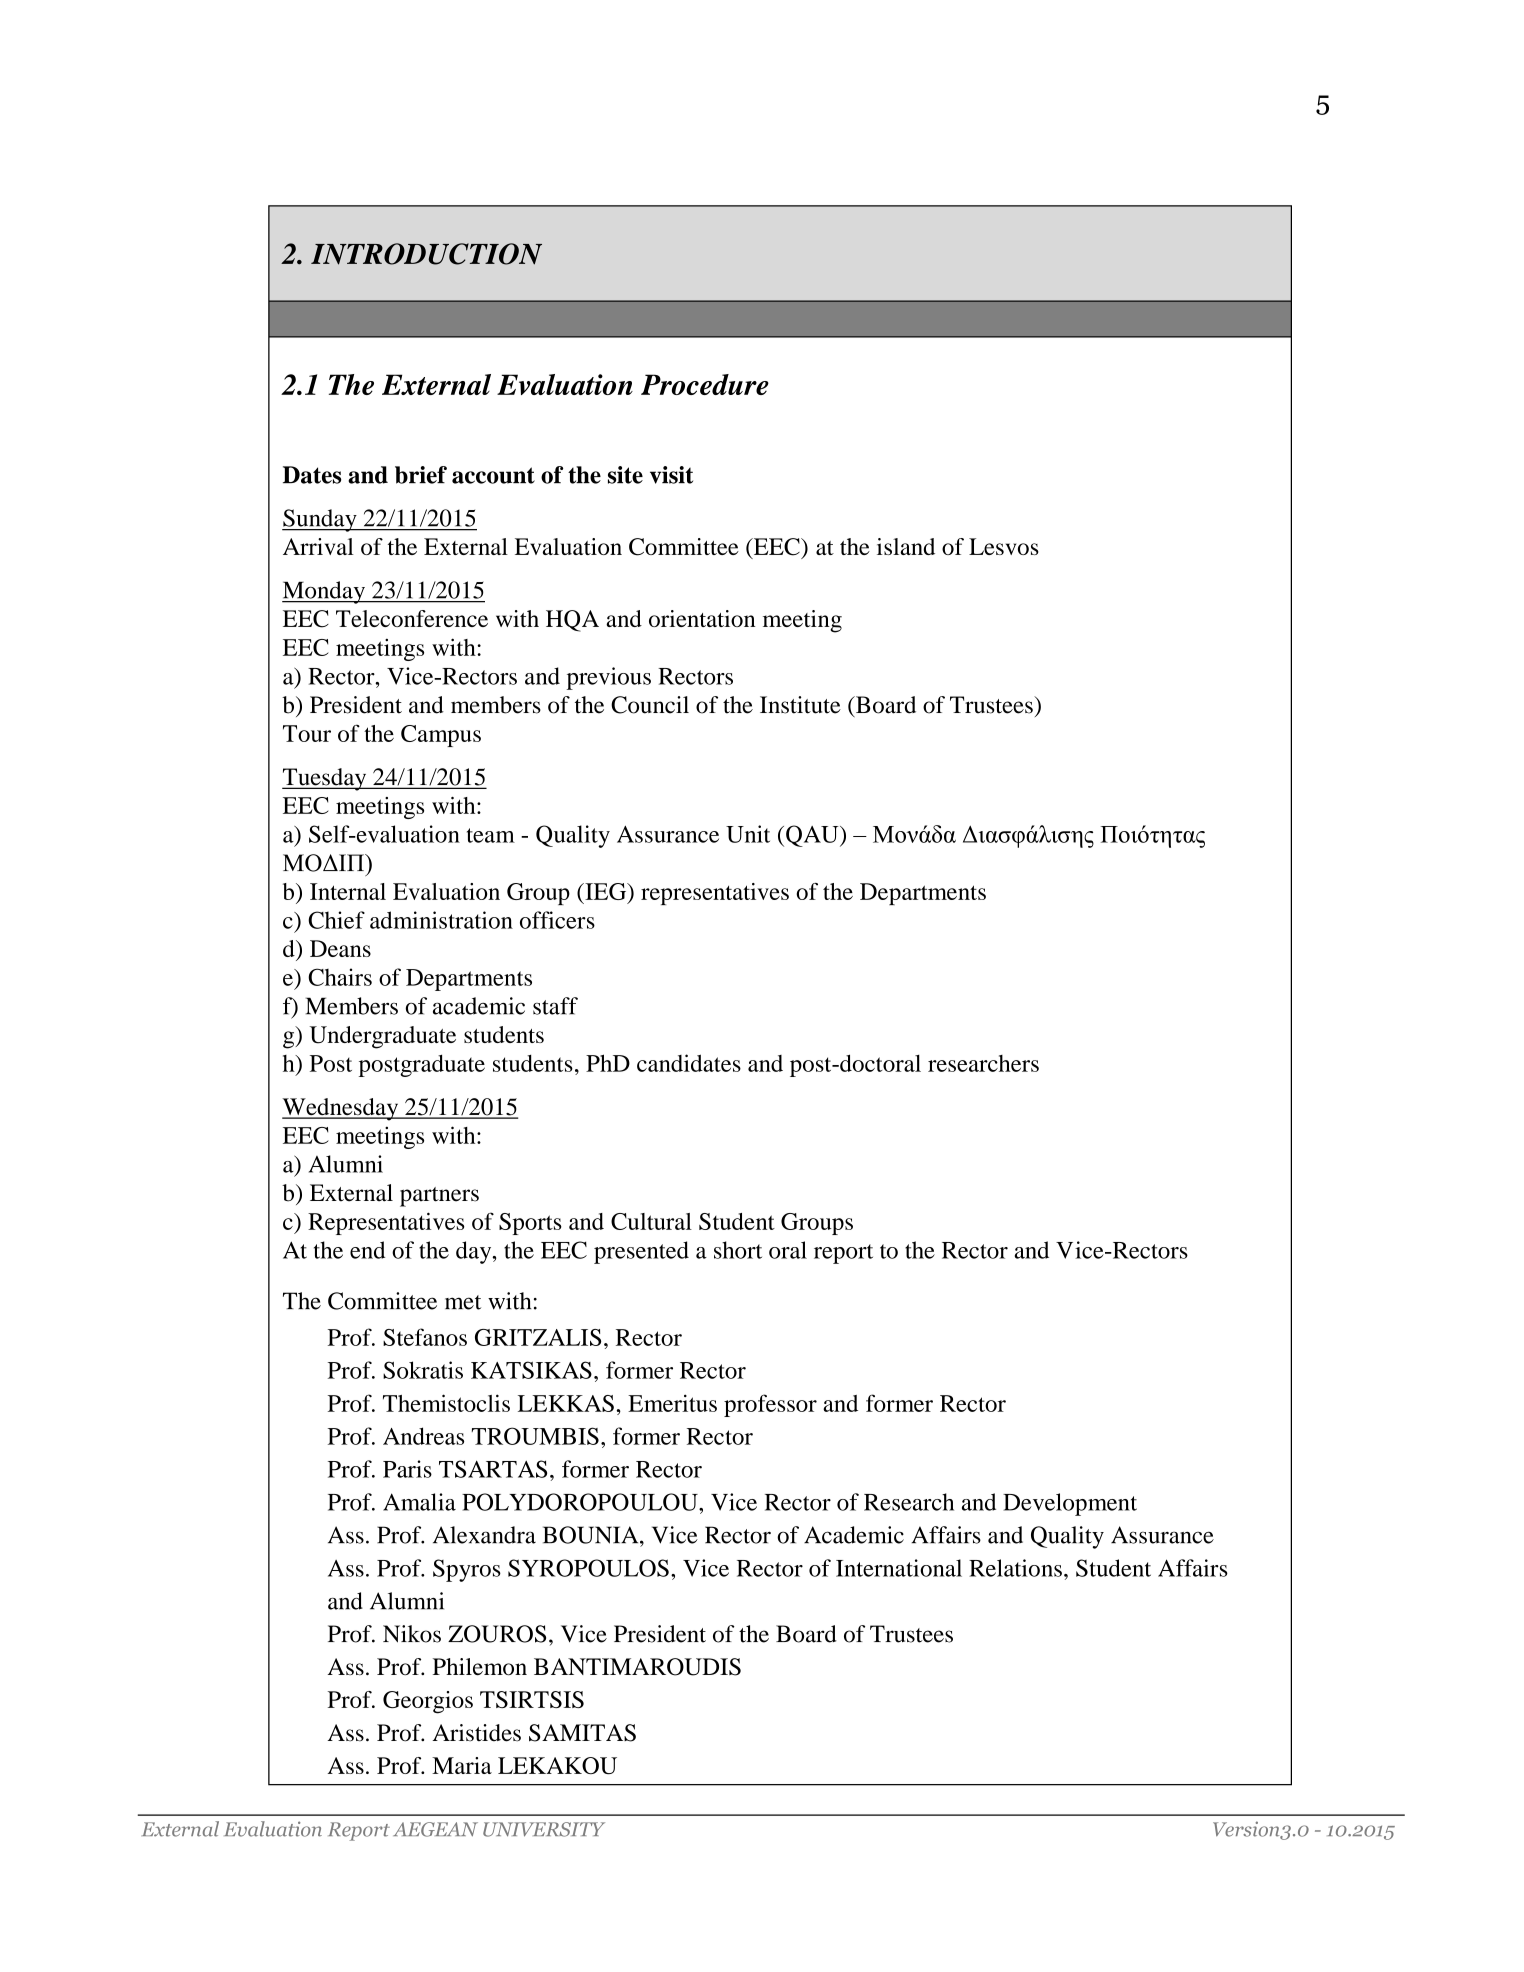  I want to click on end, so click(367, 1250).
